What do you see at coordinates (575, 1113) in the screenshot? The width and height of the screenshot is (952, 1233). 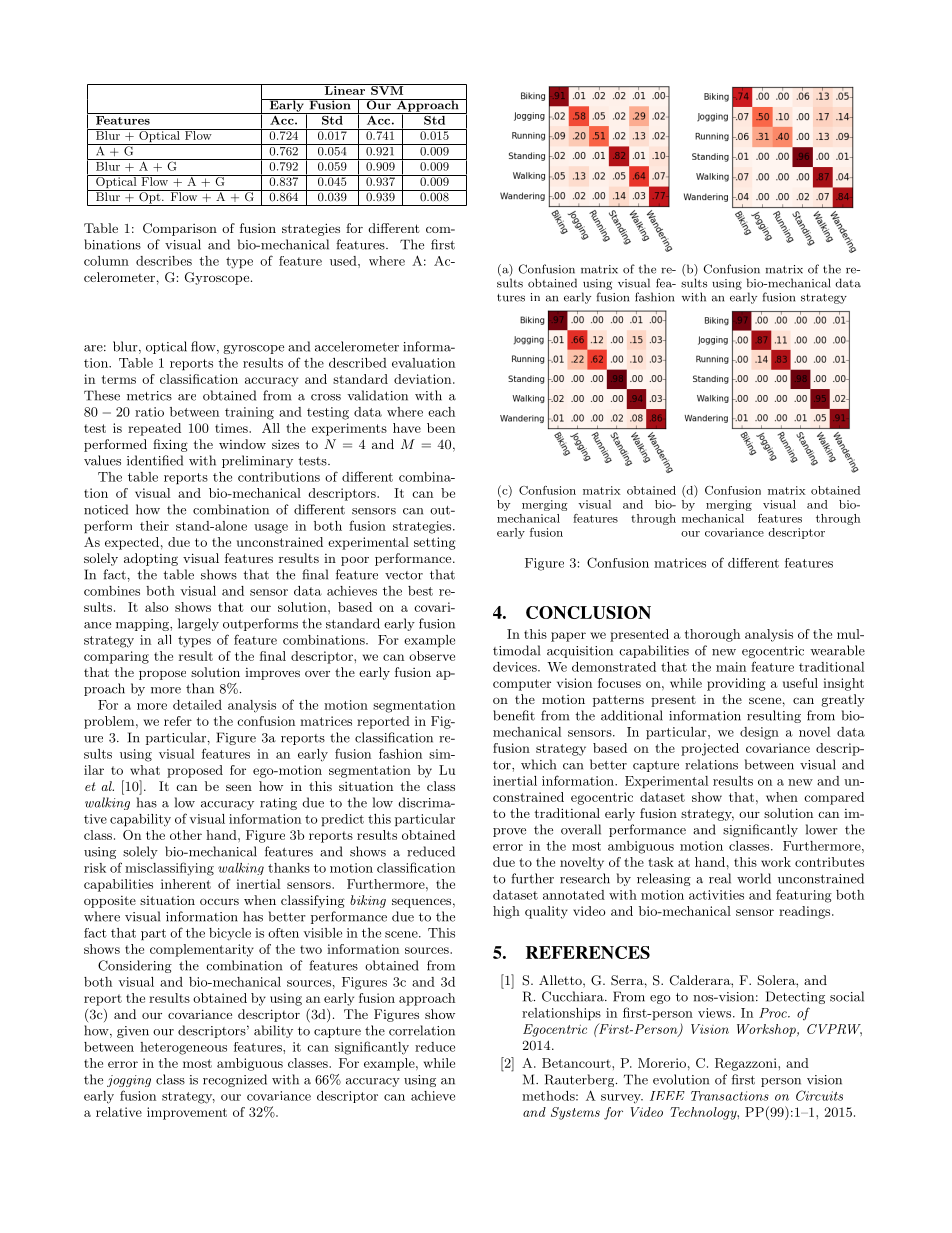 I see `Systems` at bounding box center [575, 1113].
